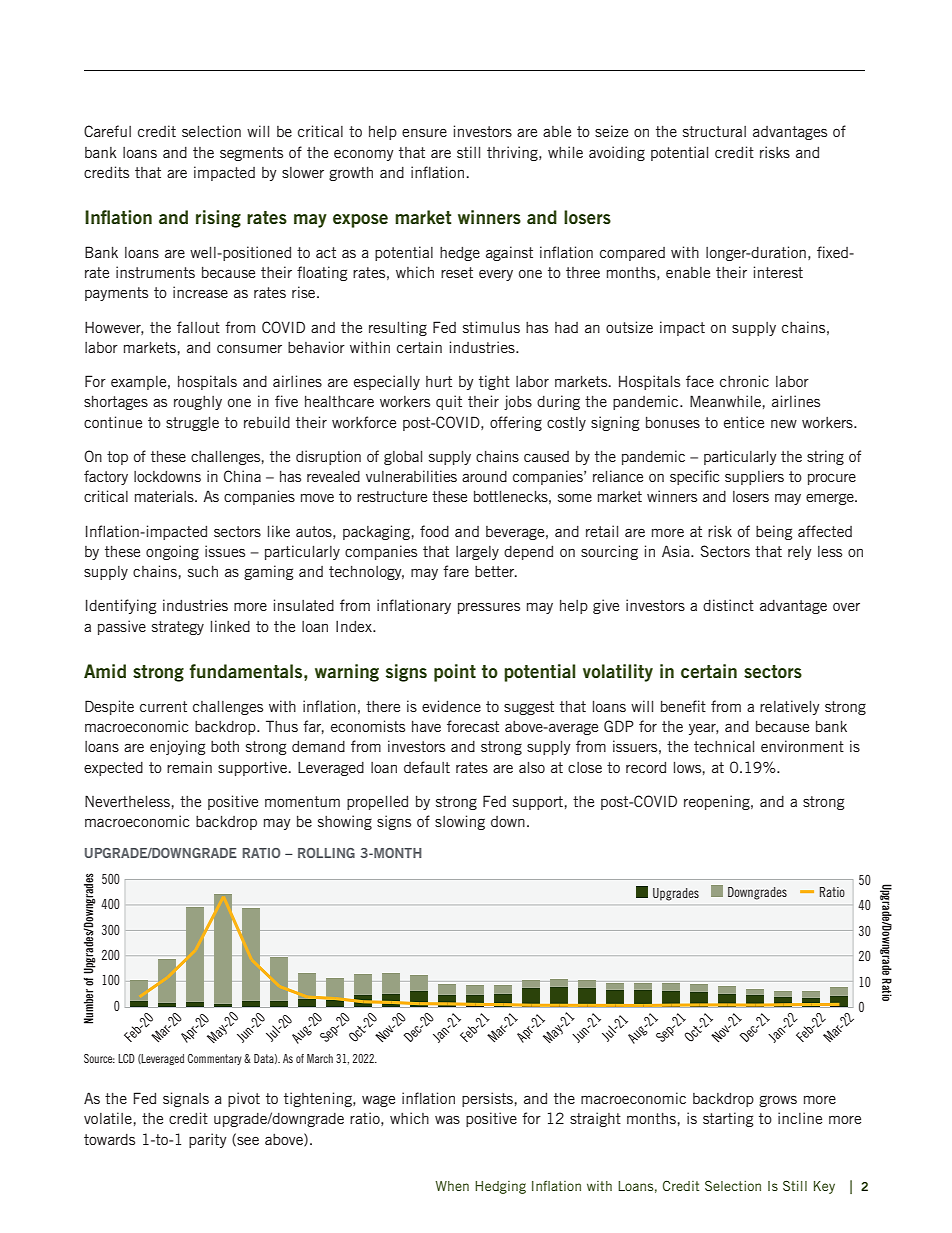 This page has width=952, height=1233. I want to click on slowing, so click(460, 822).
